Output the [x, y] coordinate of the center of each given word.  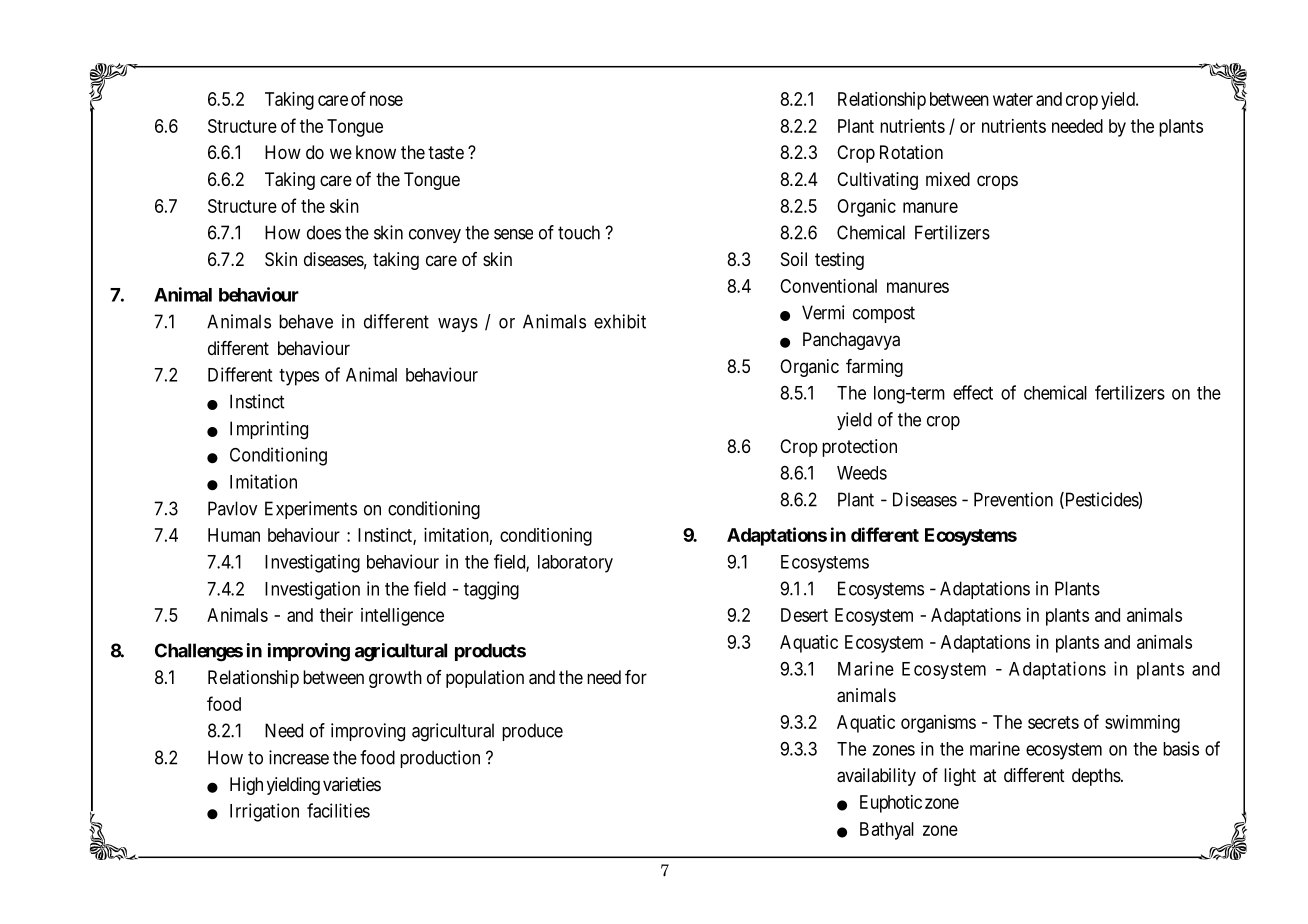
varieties [352, 784]
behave [306, 321]
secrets [1053, 722]
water [1013, 99]
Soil [794, 259]
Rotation [911, 152]
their [336, 615]
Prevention [1013, 499]
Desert [804, 615]
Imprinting [269, 430]
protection [859, 448]
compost [884, 314]
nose [386, 100]
